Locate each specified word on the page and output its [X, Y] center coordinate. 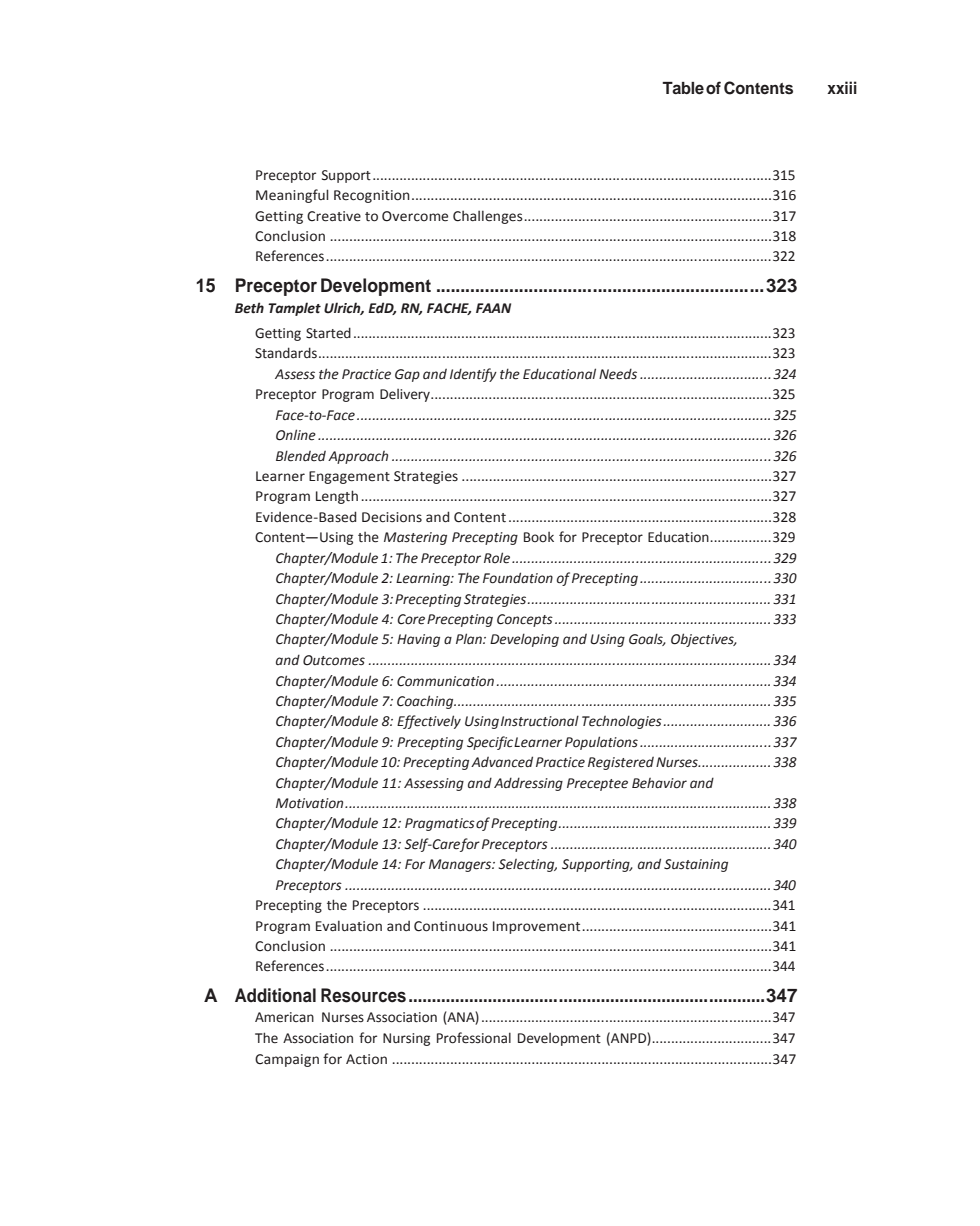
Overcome [415, 216]
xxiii [842, 87]
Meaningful [292, 196]
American [284, 1017]
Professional [474, 1038]
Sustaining [696, 865]
